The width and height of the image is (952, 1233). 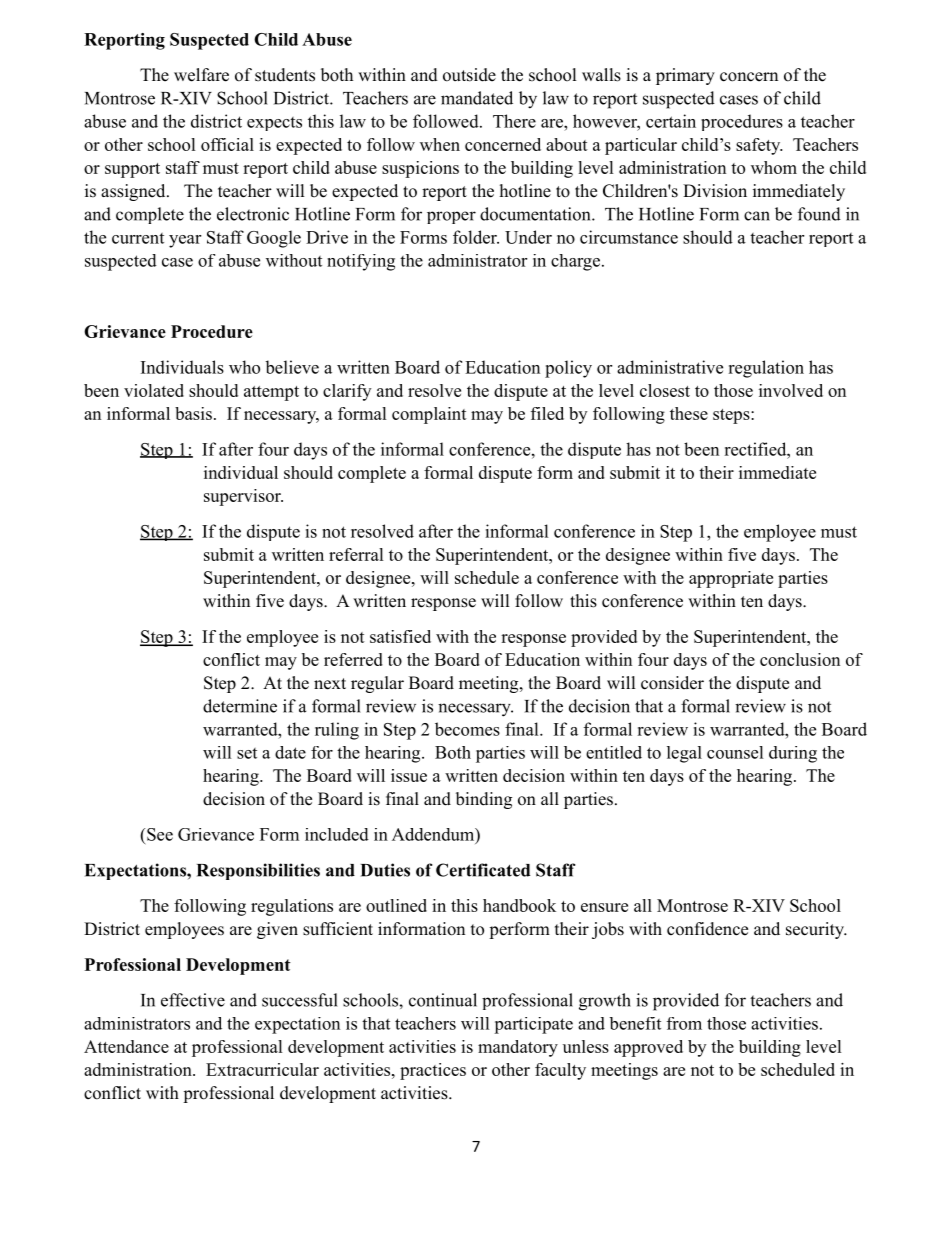 I want to click on satisfied, so click(x=400, y=636).
